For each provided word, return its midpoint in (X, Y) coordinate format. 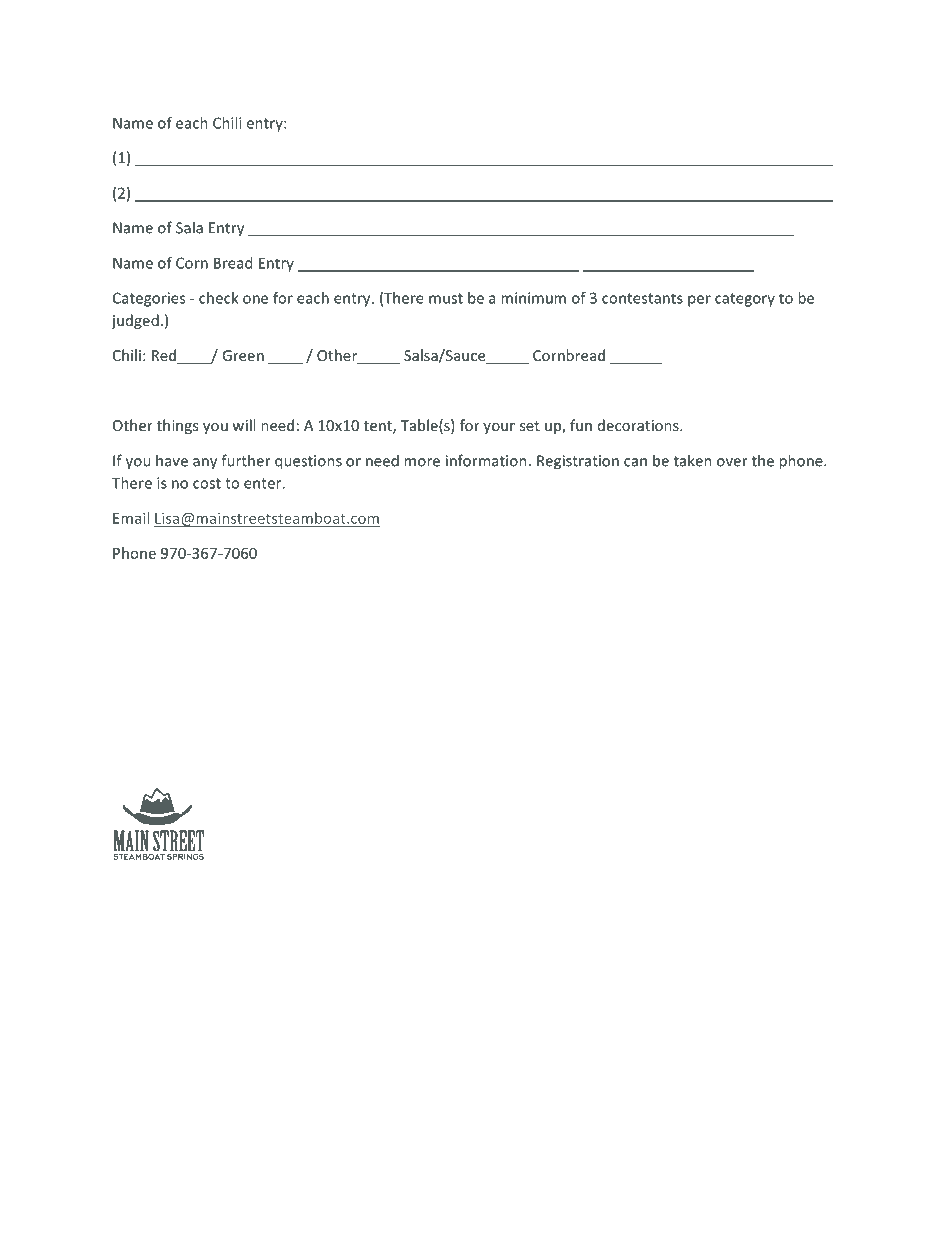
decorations (639, 425)
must (446, 298)
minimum (533, 298)
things (177, 426)
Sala (189, 227)
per (699, 301)
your (499, 428)
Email (131, 518)
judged (135, 321)
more (422, 462)
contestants (642, 298)
